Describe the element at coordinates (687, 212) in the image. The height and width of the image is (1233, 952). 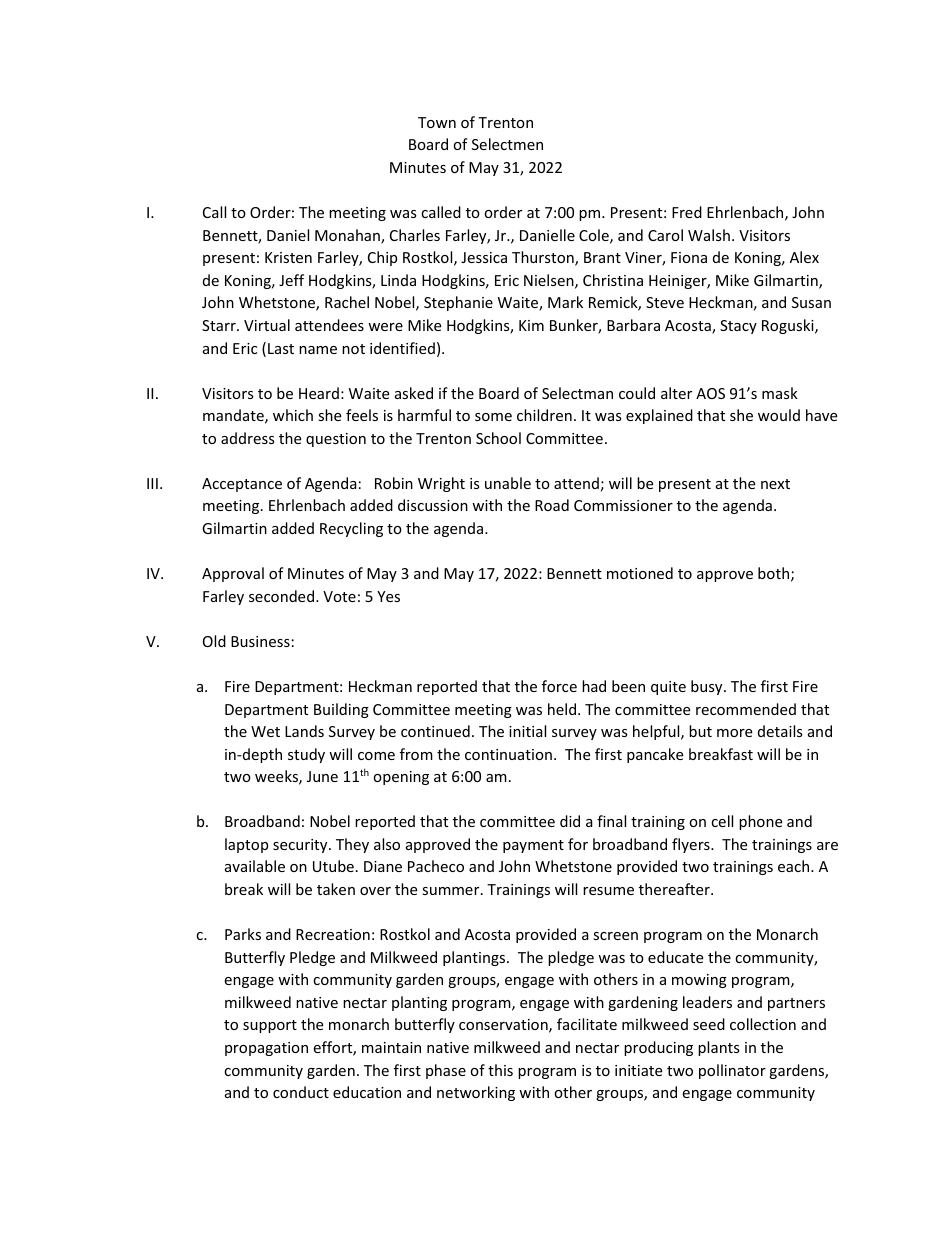
I see `Fred` at that location.
